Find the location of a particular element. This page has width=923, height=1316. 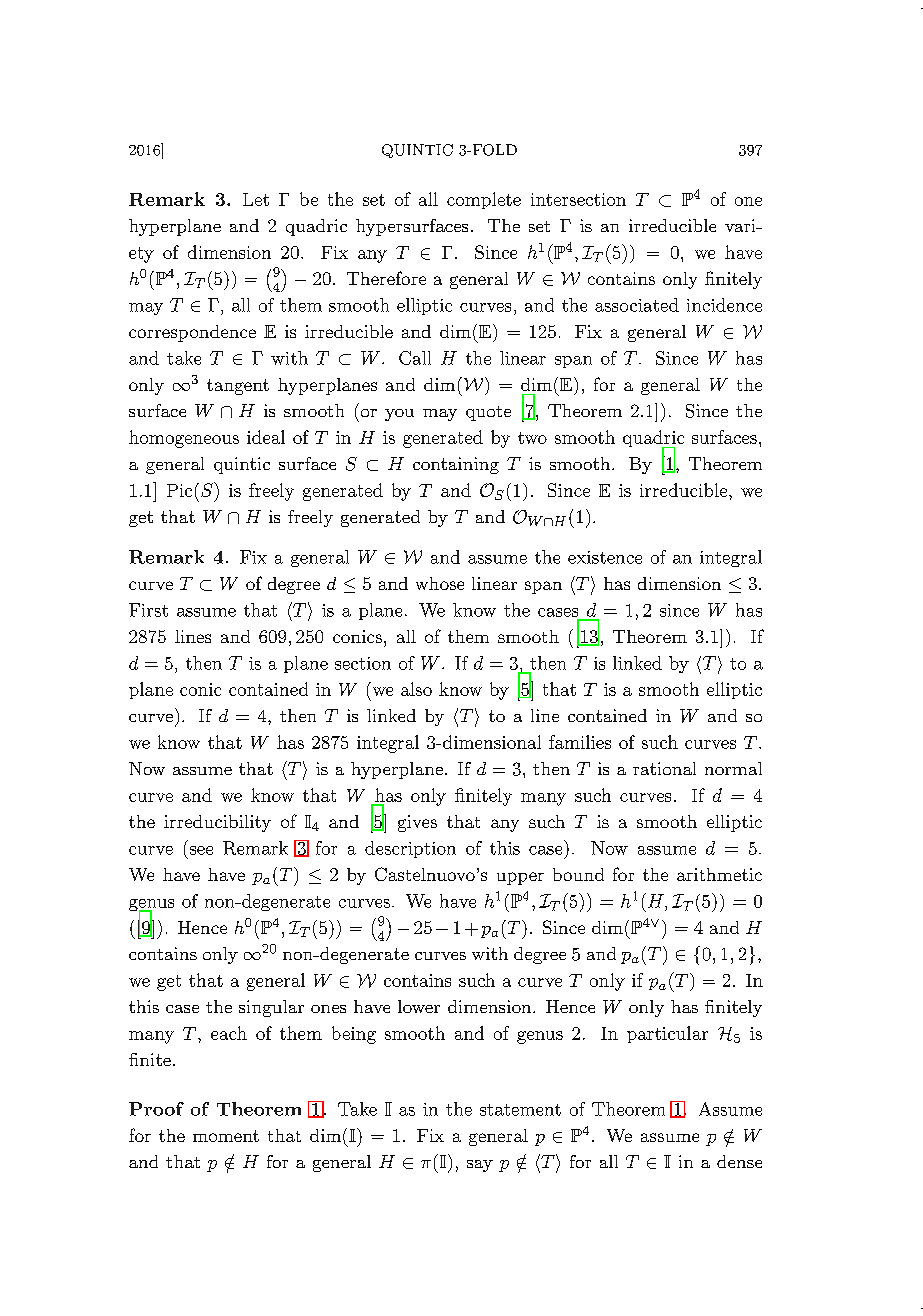

correspondence is located at coordinates (192, 333).
